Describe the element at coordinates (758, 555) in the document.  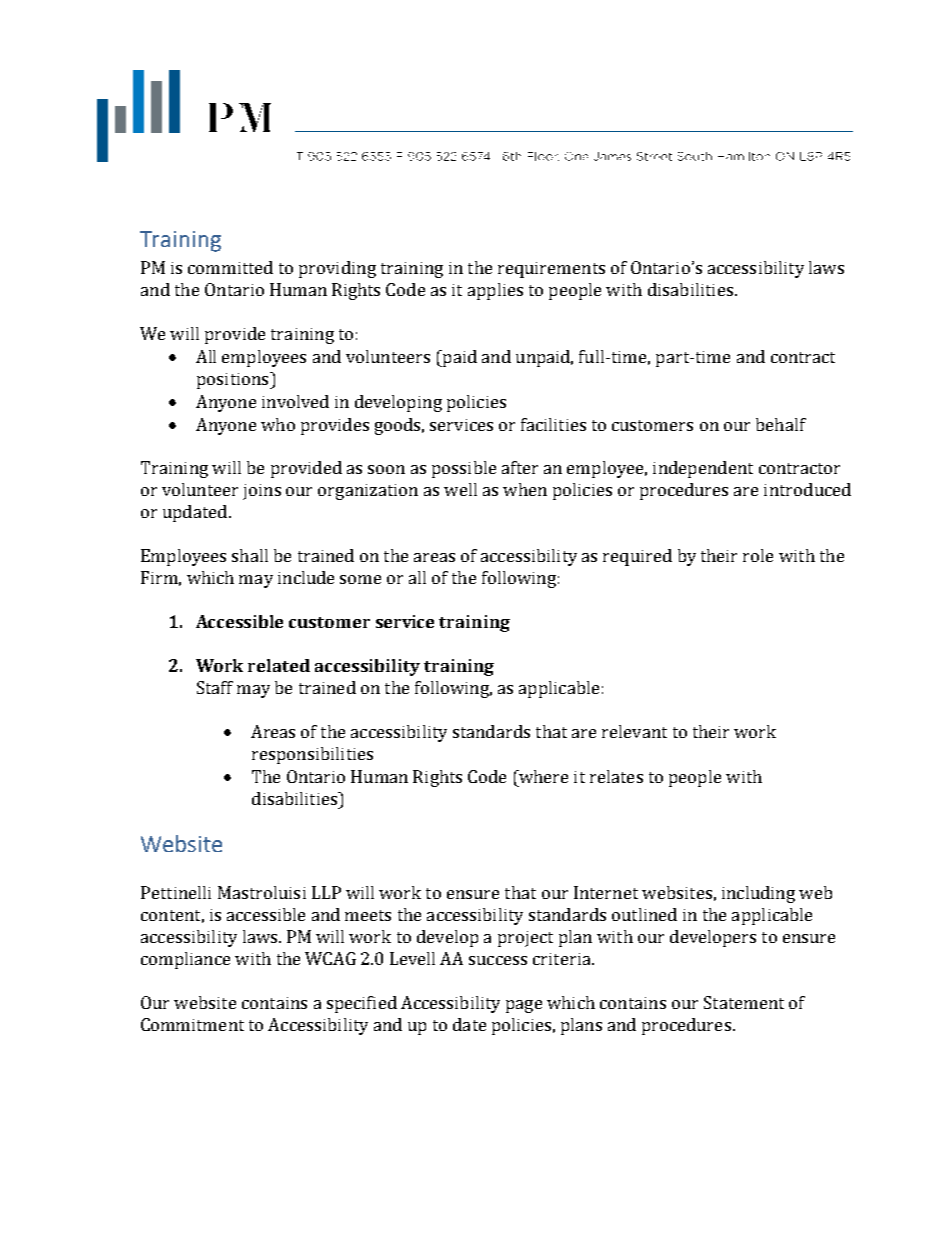
I see `role` at that location.
